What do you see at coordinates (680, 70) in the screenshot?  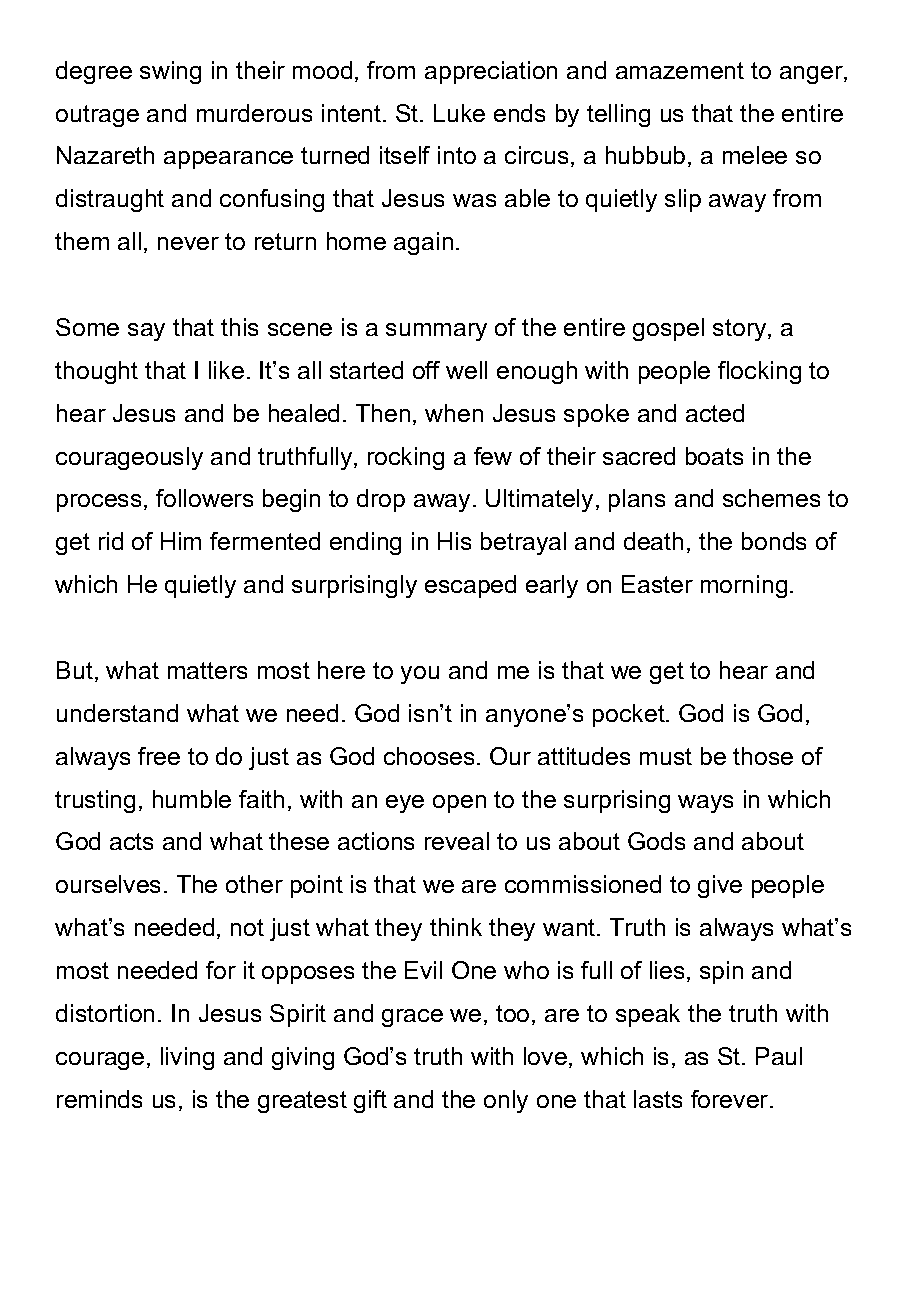 I see `amazement` at bounding box center [680, 70].
